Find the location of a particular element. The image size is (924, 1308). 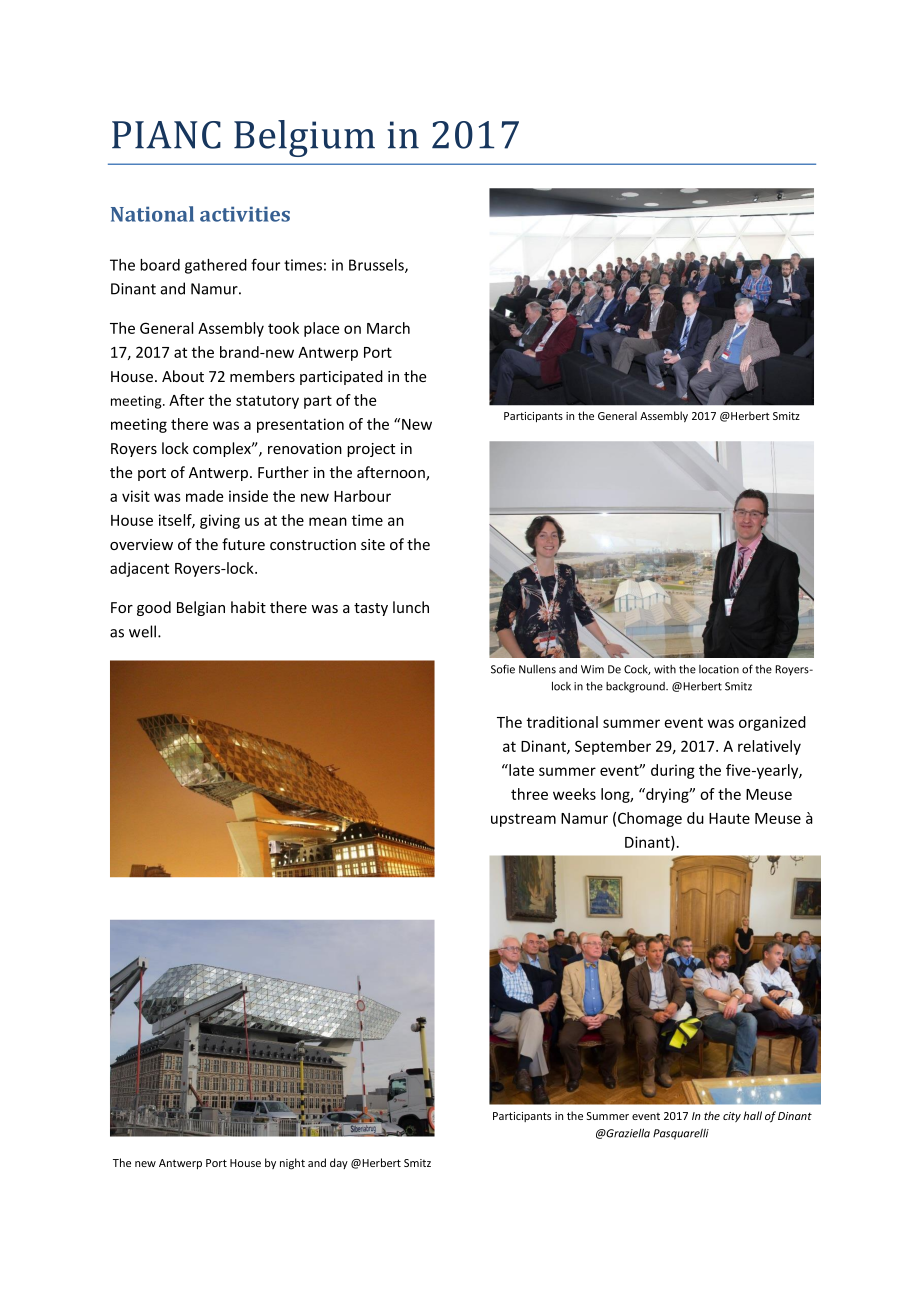

Brussels is located at coordinates (377, 266).
